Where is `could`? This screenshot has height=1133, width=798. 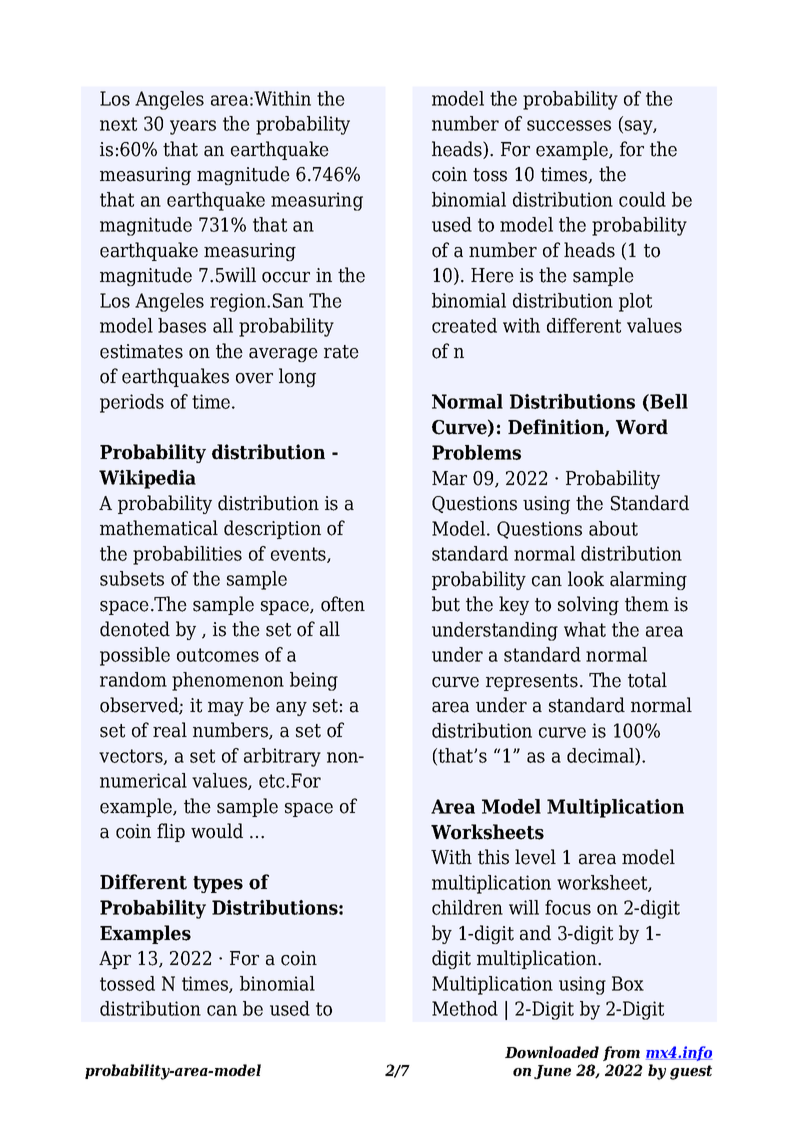
could is located at coordinates (642, 199).
